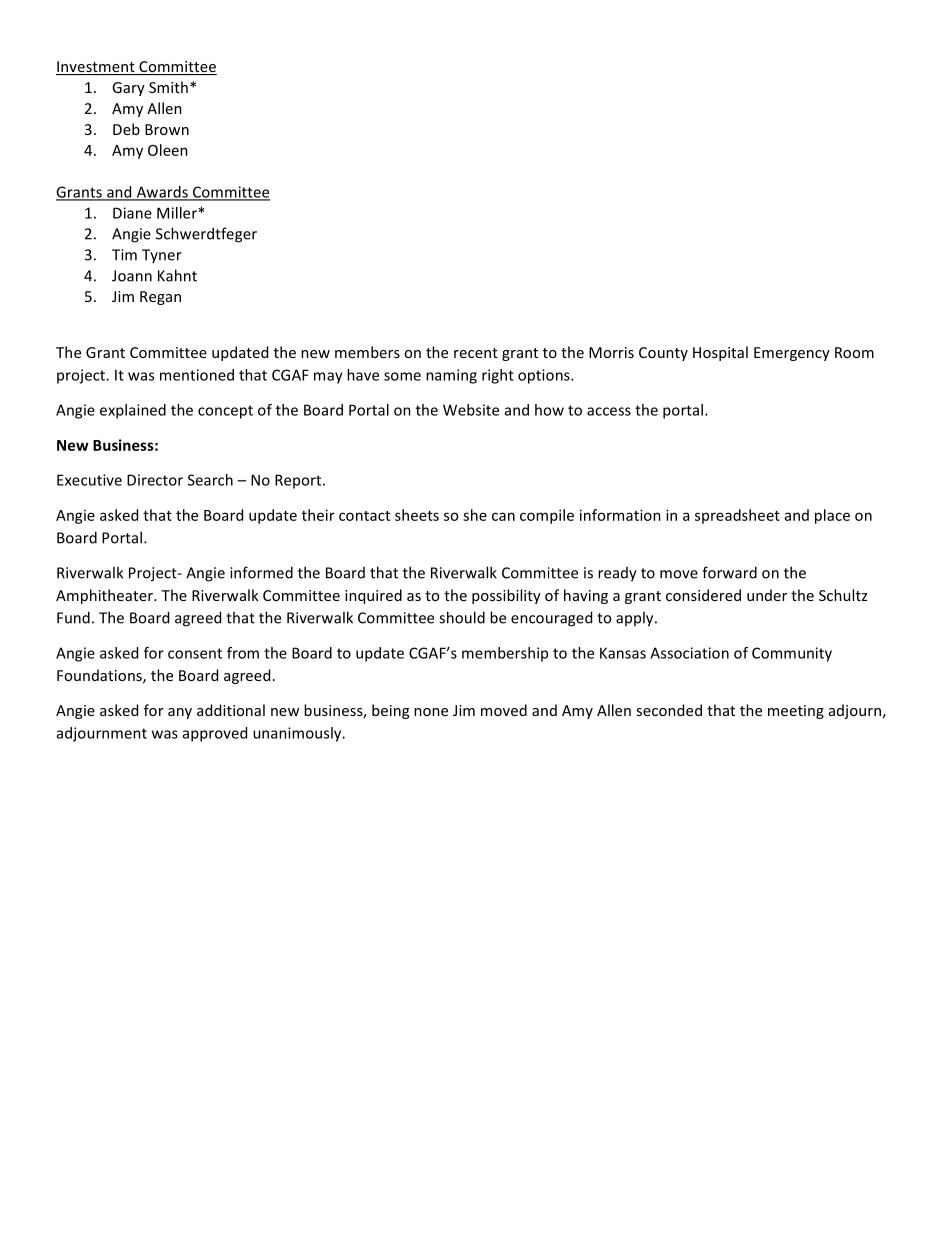  I want to click on any, so click(180, 713).
